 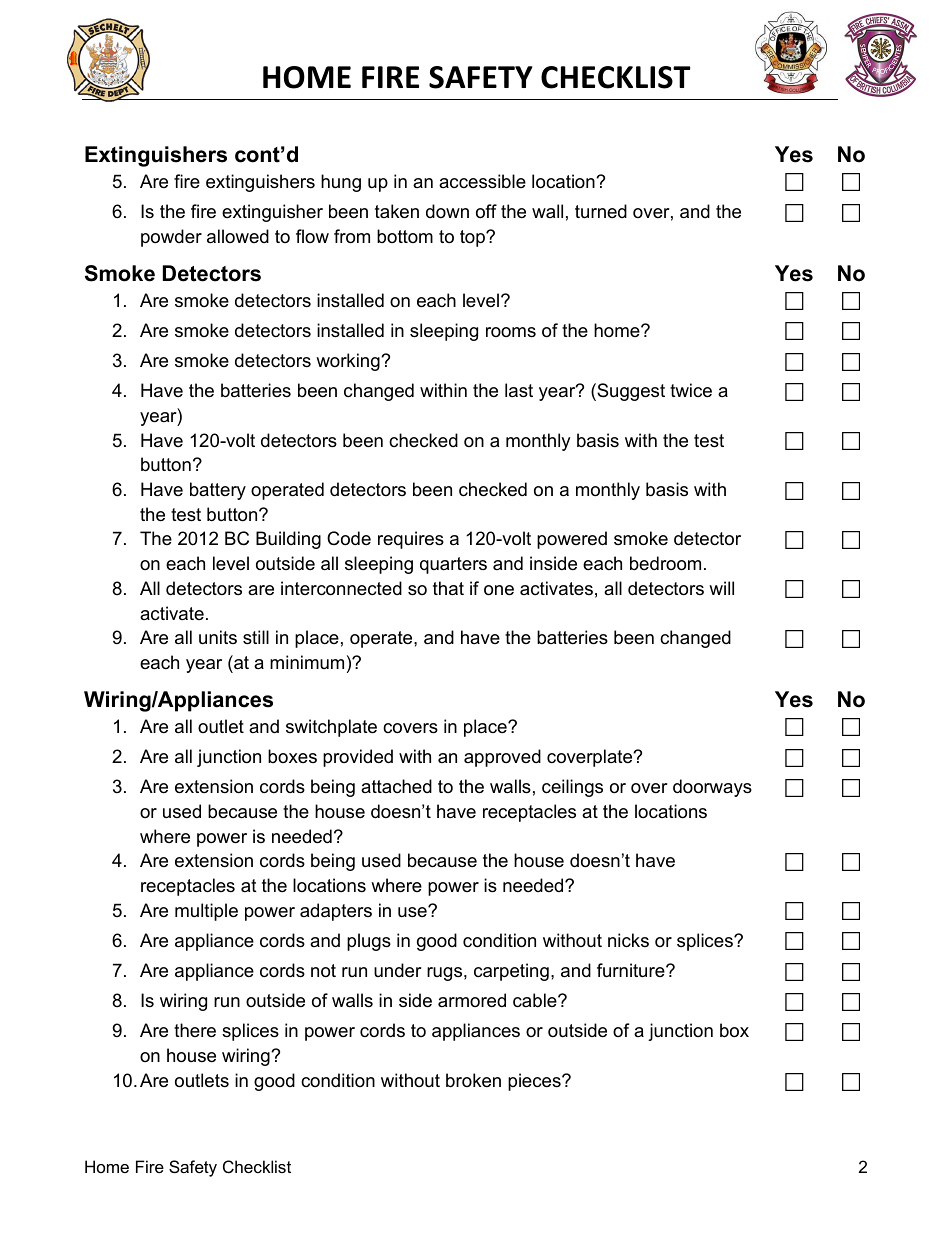 I want to click on broken, so click(x=473, y=1080).
